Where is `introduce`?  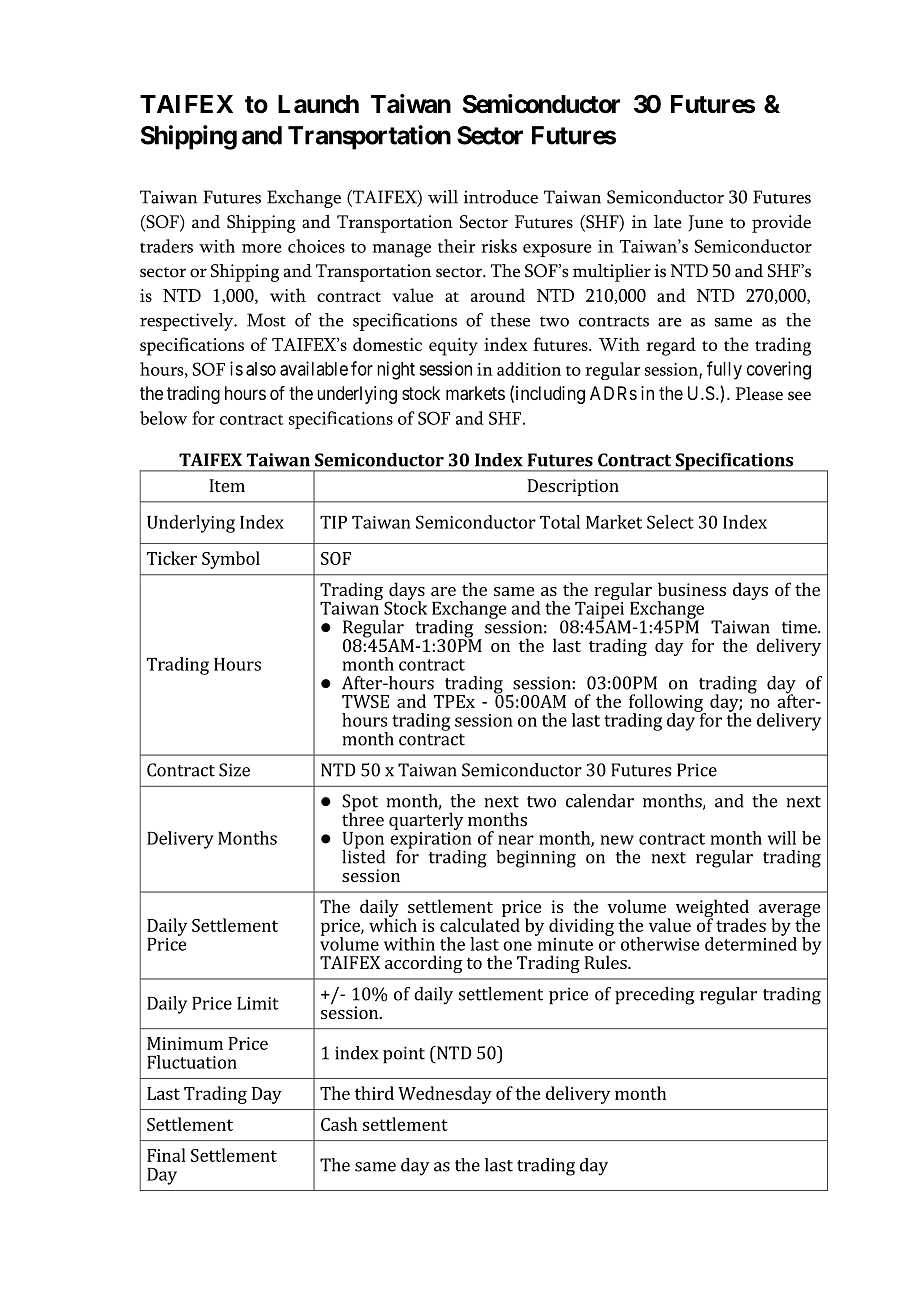 introduce is located at coordinates (501, 197).
